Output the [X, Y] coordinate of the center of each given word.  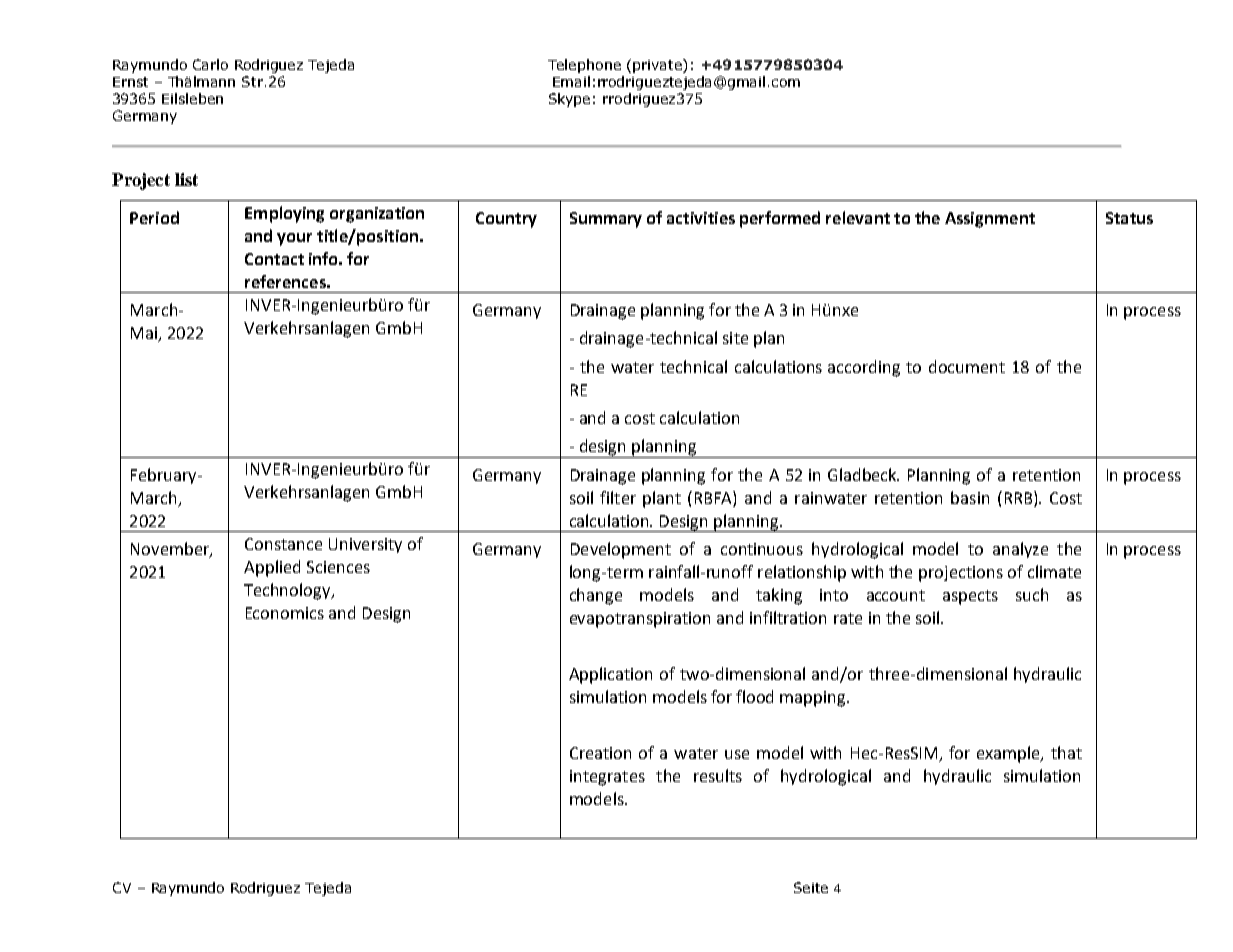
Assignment [990, 220]
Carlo [210, 64]
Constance [283, 544]
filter [618, 497]
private [658, 66]
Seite [811, 887]
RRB [1020, 497]
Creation [600, 753]
